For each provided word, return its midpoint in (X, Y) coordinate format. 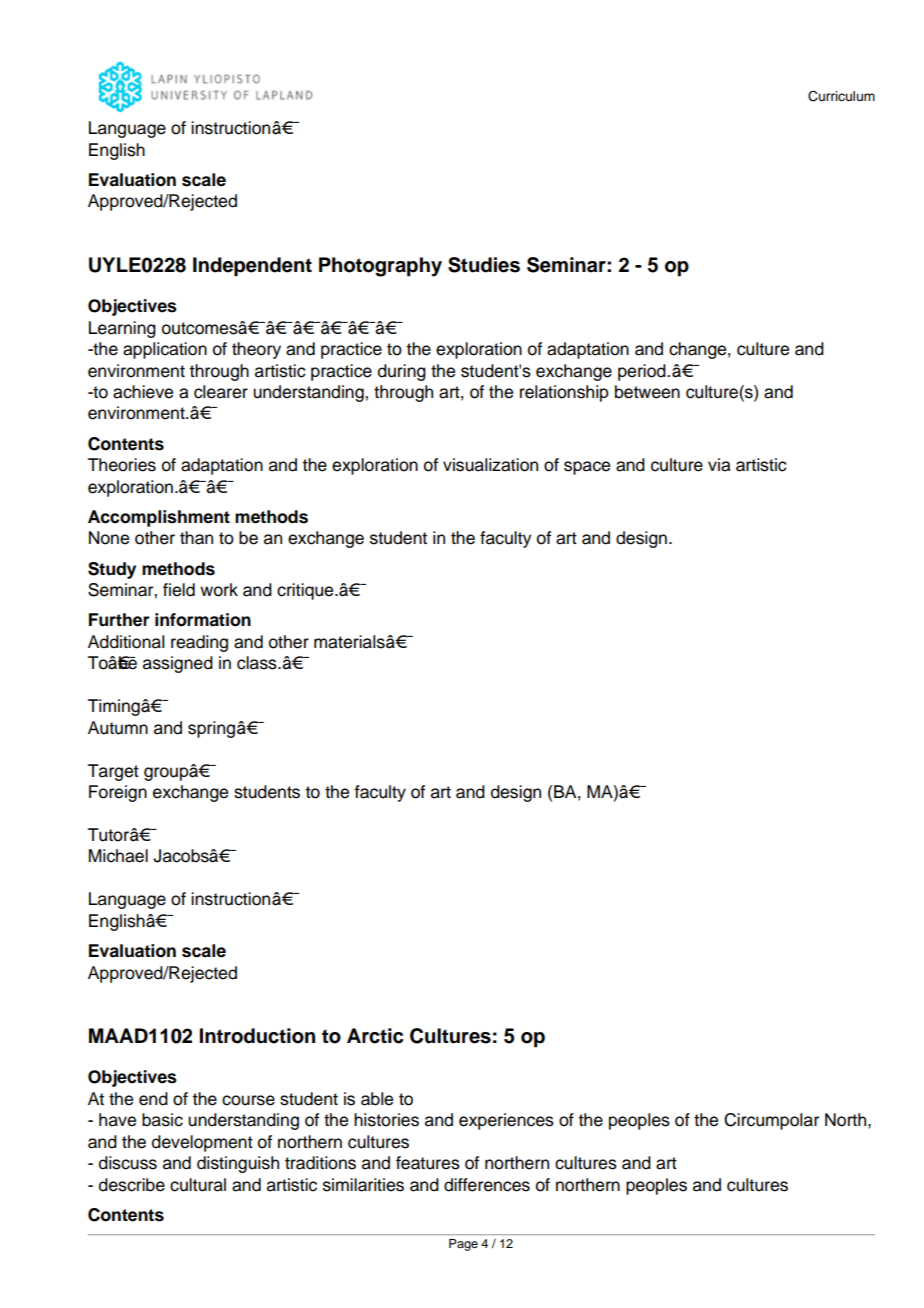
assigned (178, 664)
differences (487, 1185)
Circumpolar (771, 1121)
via (719, 465)
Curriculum (841, 96)
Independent (252, 267)
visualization (490, 465)
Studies (484, 265)
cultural (198, 1185)
